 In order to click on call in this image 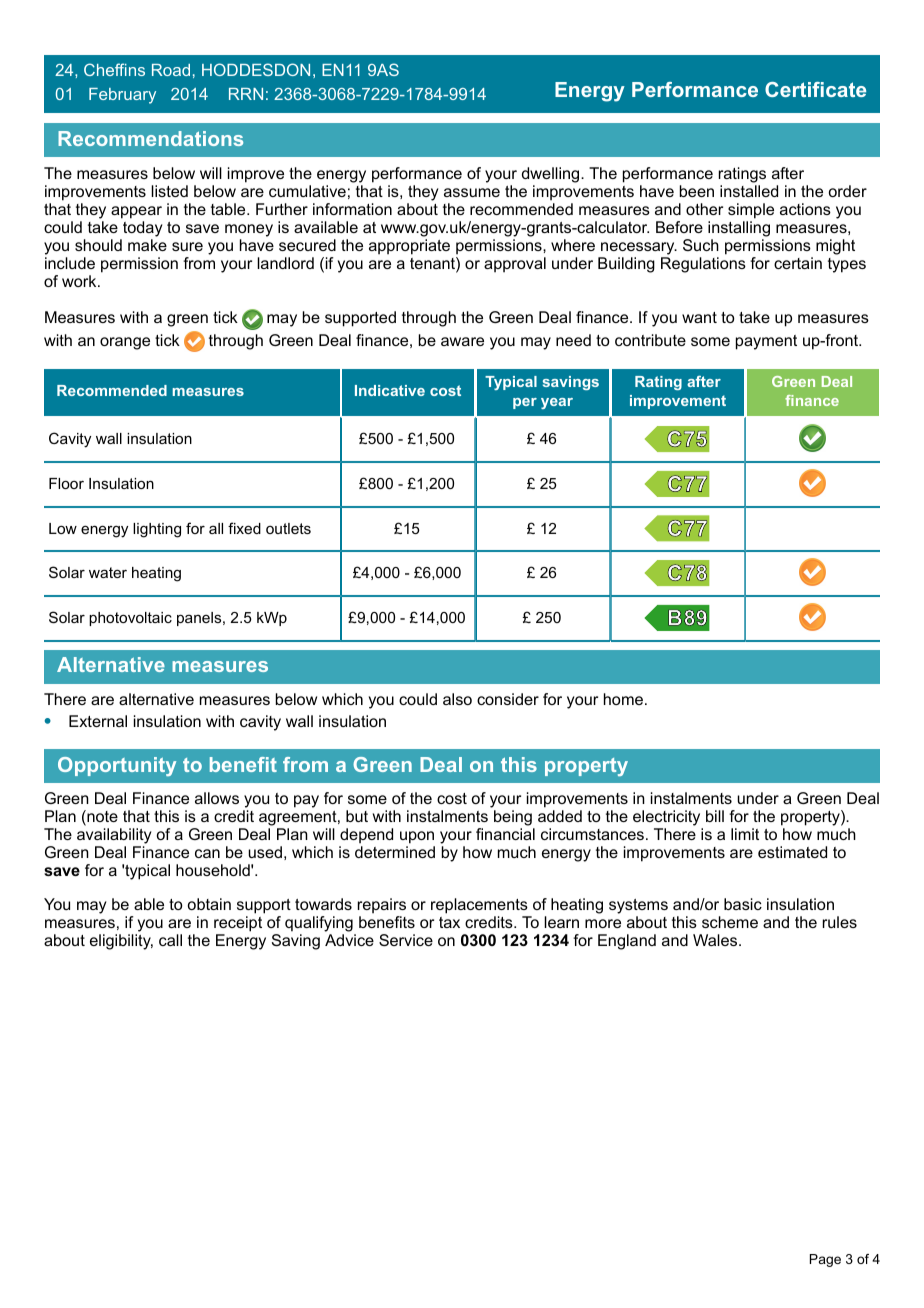, I will do `click(170, 940)`.
